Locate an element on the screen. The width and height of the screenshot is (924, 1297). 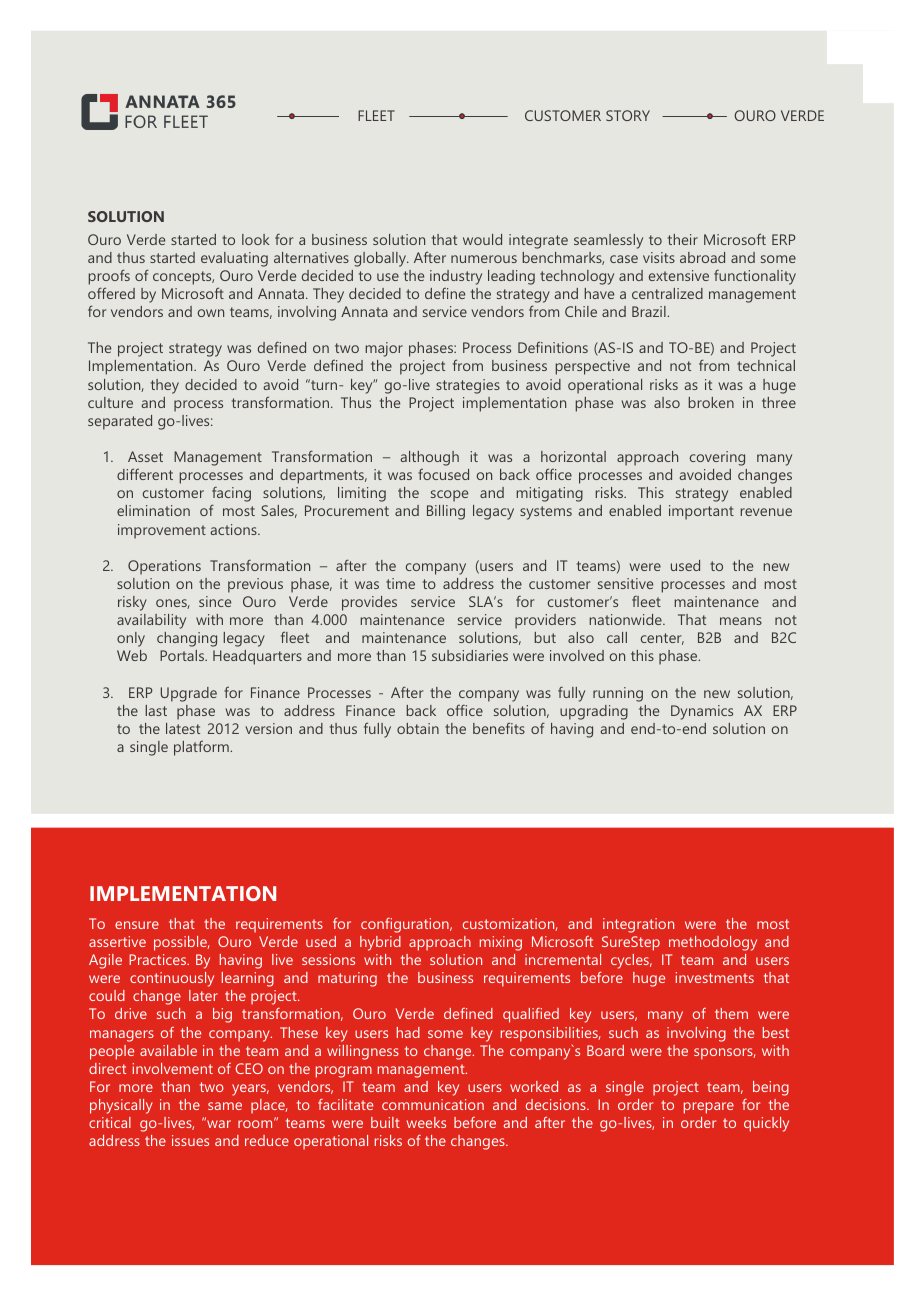
configuration is located at coordinates (406, 925).
